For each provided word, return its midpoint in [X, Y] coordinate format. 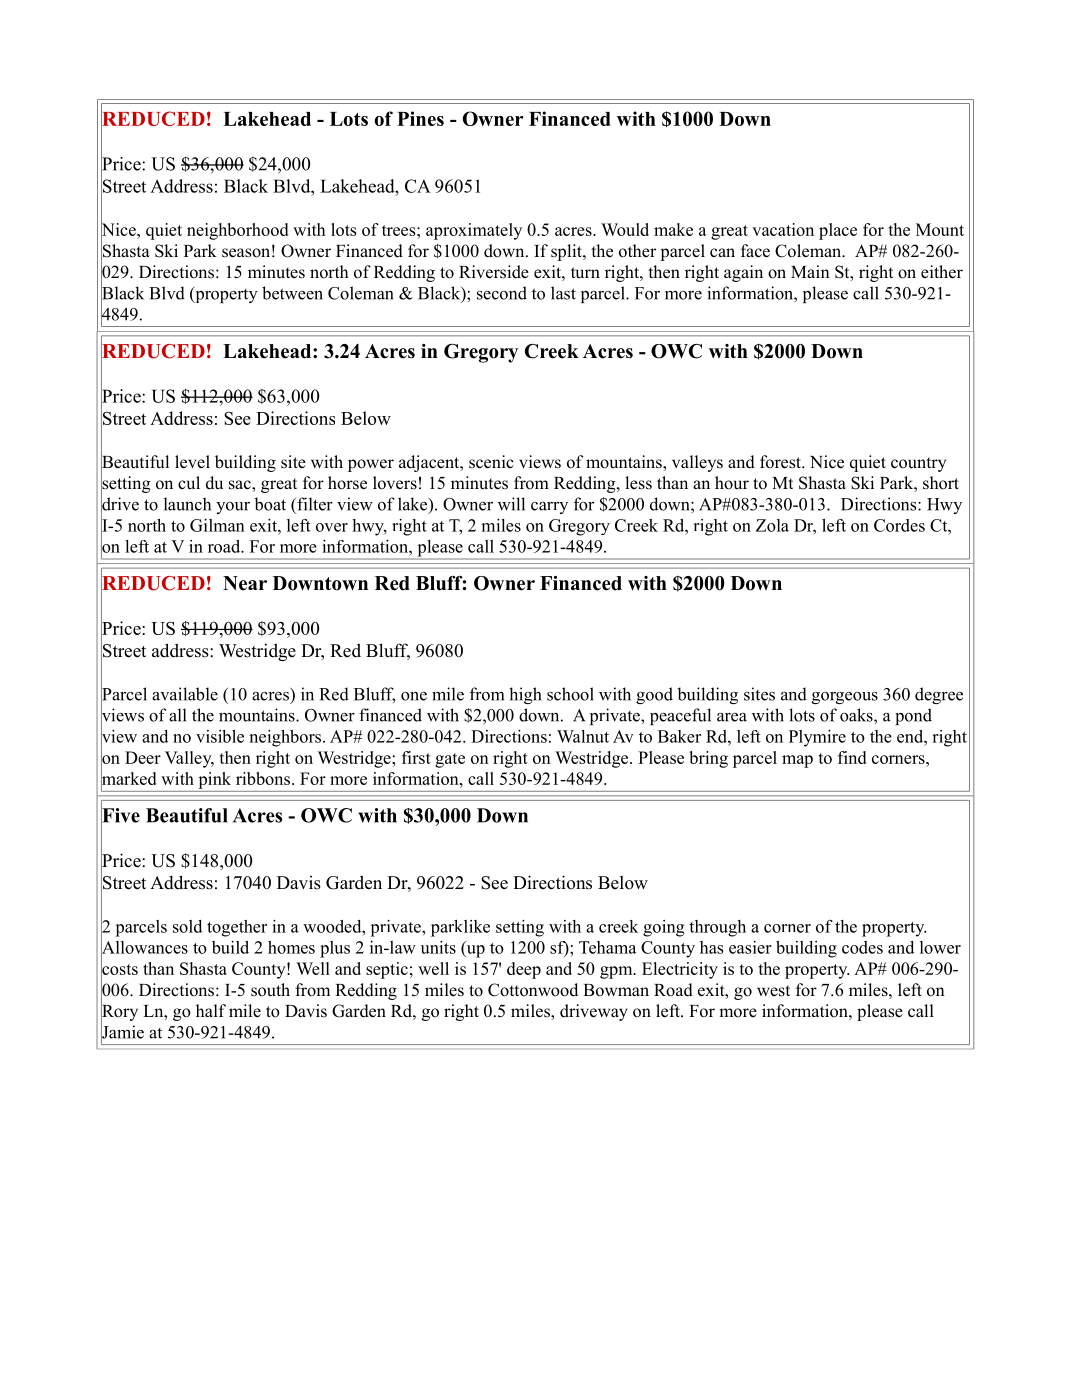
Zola [772, 525]
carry [549, 508]
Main [810, 271]
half [211, 1010]
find [852, 757]
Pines [420, 118]
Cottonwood [533, 990]
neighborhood [237, 231]
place [838, 231]
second [502, 293]
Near [245, 583]
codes [862, 947]
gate [450, 760]
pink [214, 780]
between [292, 293]
